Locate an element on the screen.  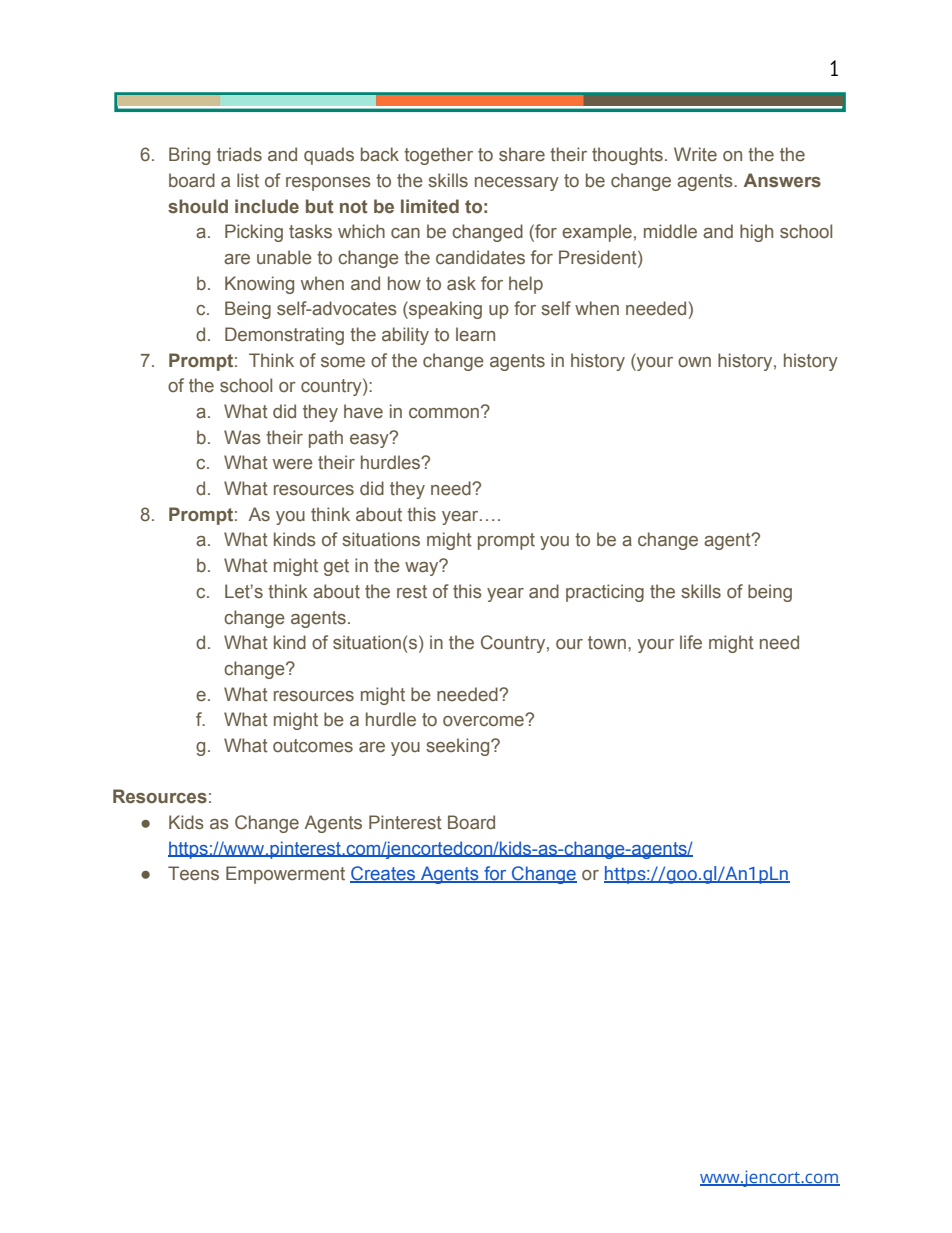
Creates is located at coordinates (384, 874).
